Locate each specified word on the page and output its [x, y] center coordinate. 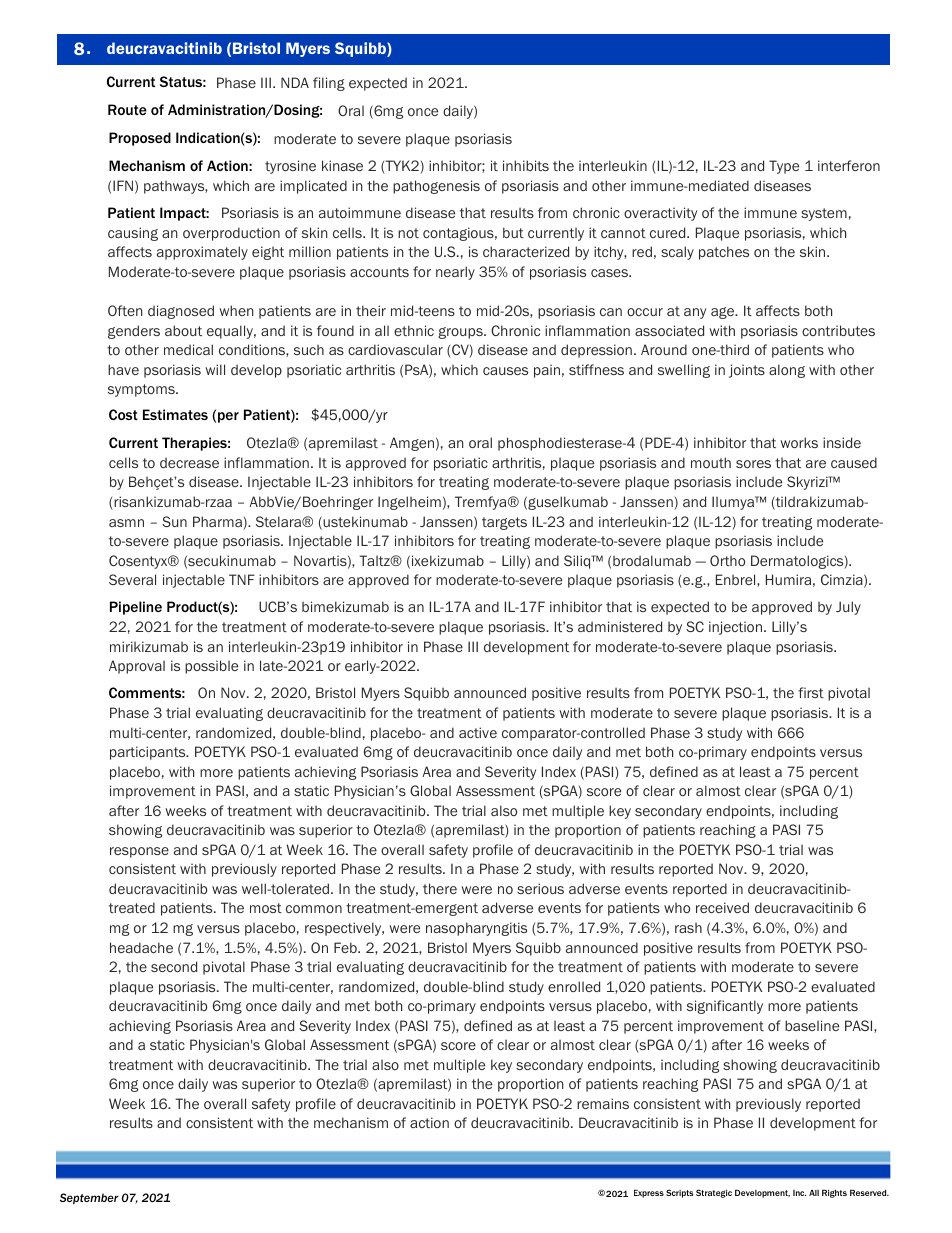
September [89, 1198]
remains [603, 1103]
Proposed [140, 139]
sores [753, 464]
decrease [189, 462]
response [139, 852]
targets [504, 523]
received [722, 907]
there [440, 888]
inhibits [526, 165]
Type [784, 167]
